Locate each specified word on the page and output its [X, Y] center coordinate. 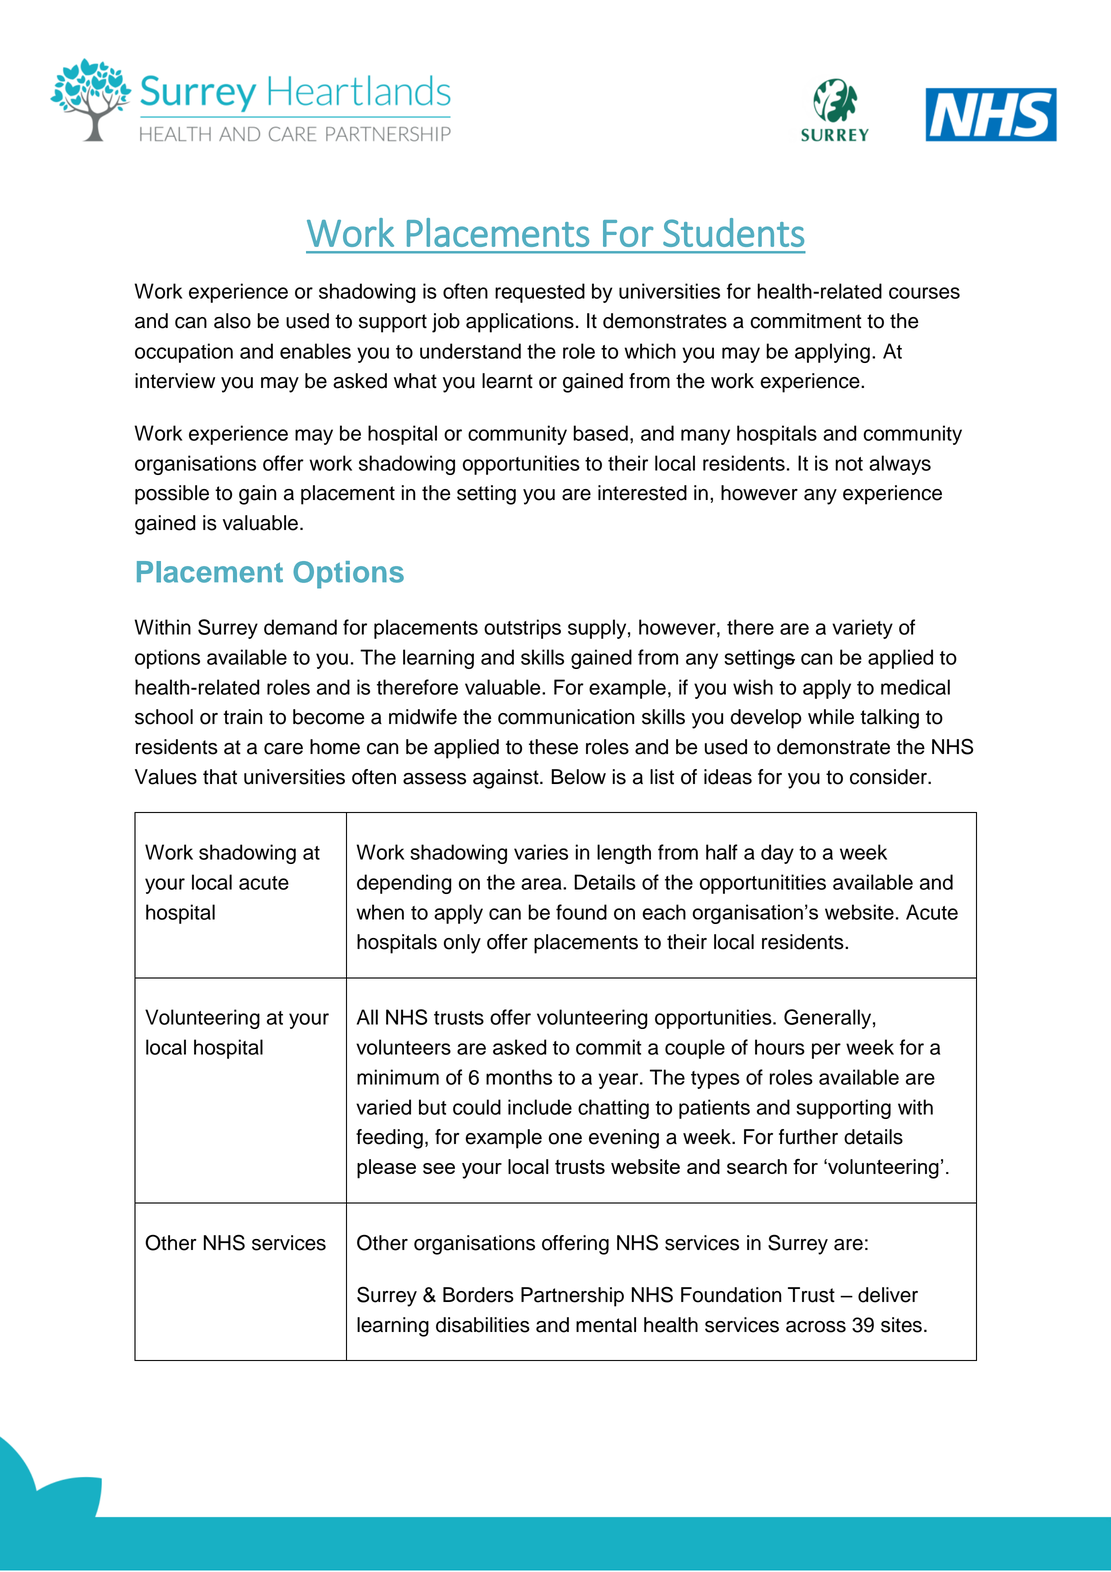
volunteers [403, 1047]
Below [578, 777]
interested [642, 493]
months [519, 1077]
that [220, 777]
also [232, 321]
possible [172, 495]
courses [924, 293]
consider [889, 777]
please [386, 1169]
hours [780, 1047]
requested [540, 293]
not [849, 464]
